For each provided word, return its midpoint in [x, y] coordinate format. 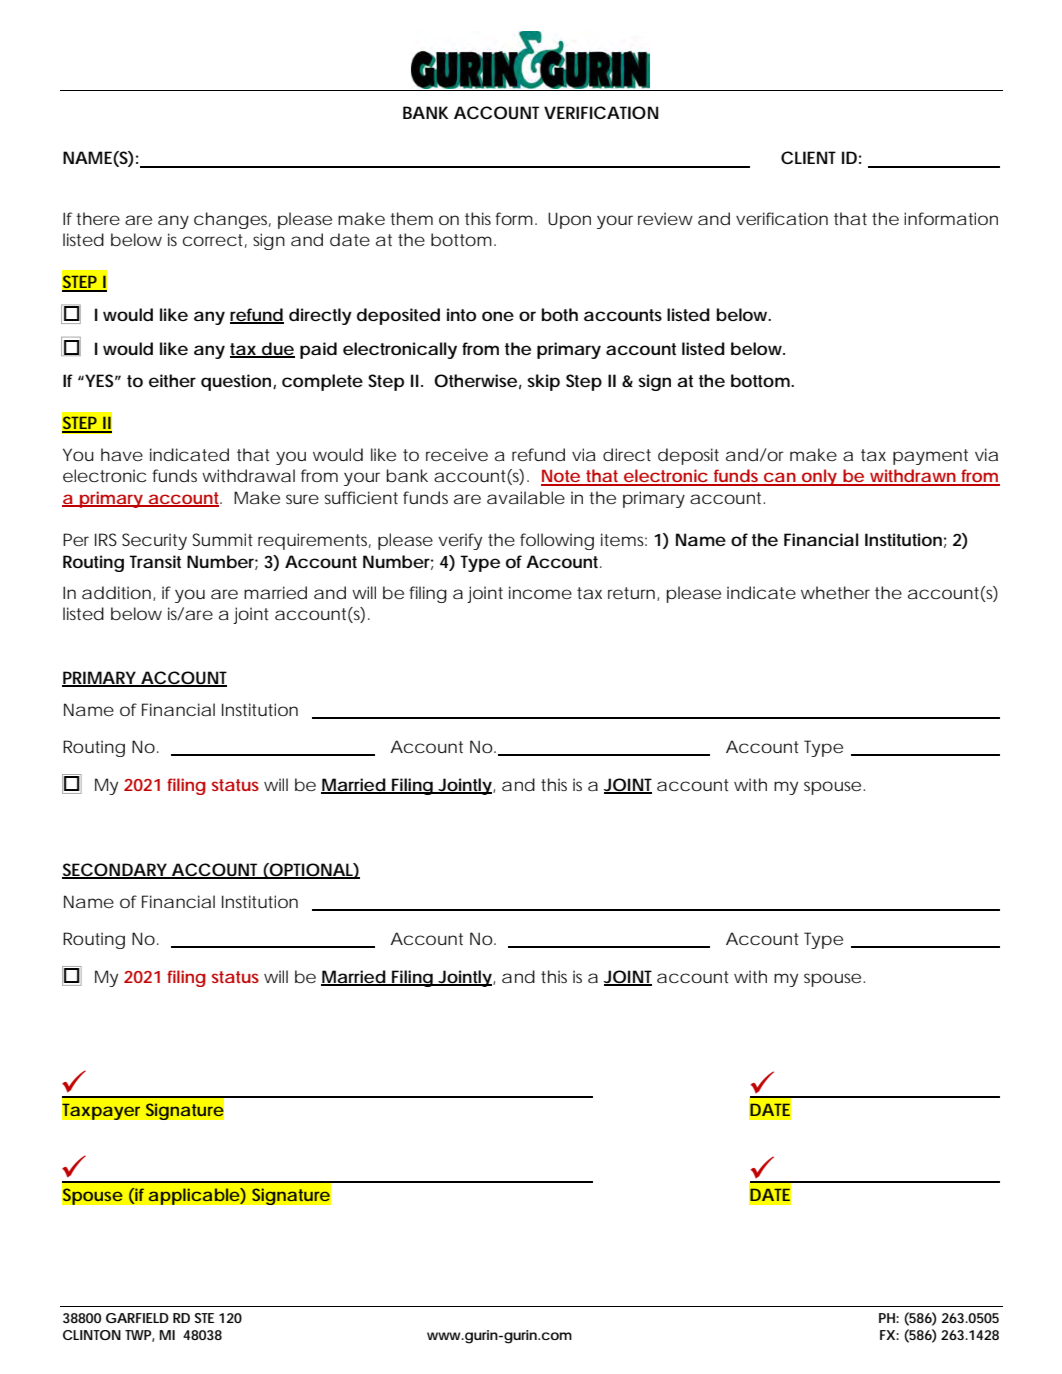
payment [930, 457]
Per [76, 539]
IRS [106, 539]
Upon [569, 220]
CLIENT [808, 157]
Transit [155, 561]
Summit [222, 539]
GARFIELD [137, 1318]
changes [232, 220]
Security [154, 541]
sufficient [361, 497]
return [631, 593]
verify [460, 541]
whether [835, 592]
